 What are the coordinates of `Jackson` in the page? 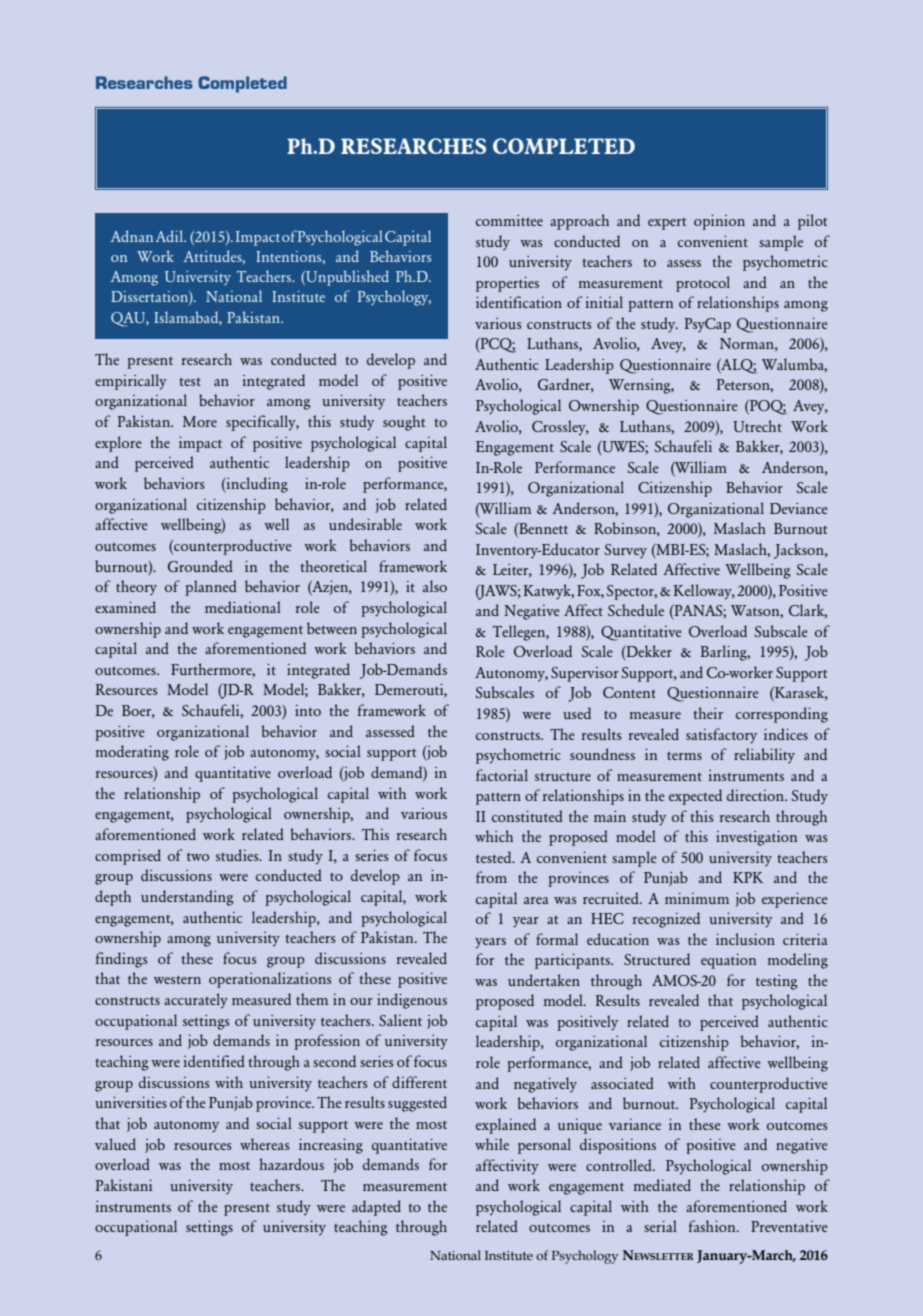 It's located at (800, 551).
